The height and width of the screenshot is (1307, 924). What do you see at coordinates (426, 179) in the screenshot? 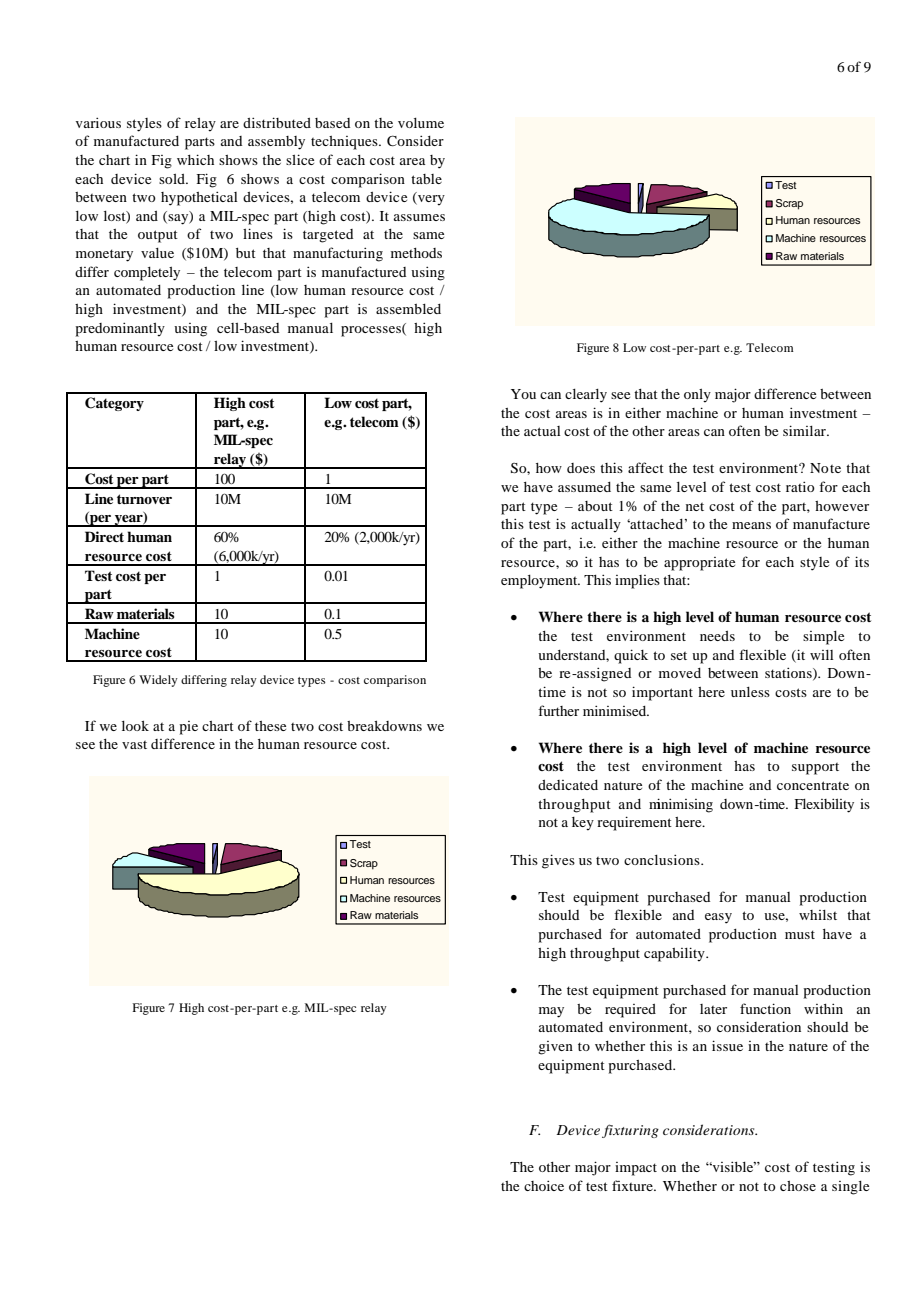
I see `table` at bounding box center [426, 179].
